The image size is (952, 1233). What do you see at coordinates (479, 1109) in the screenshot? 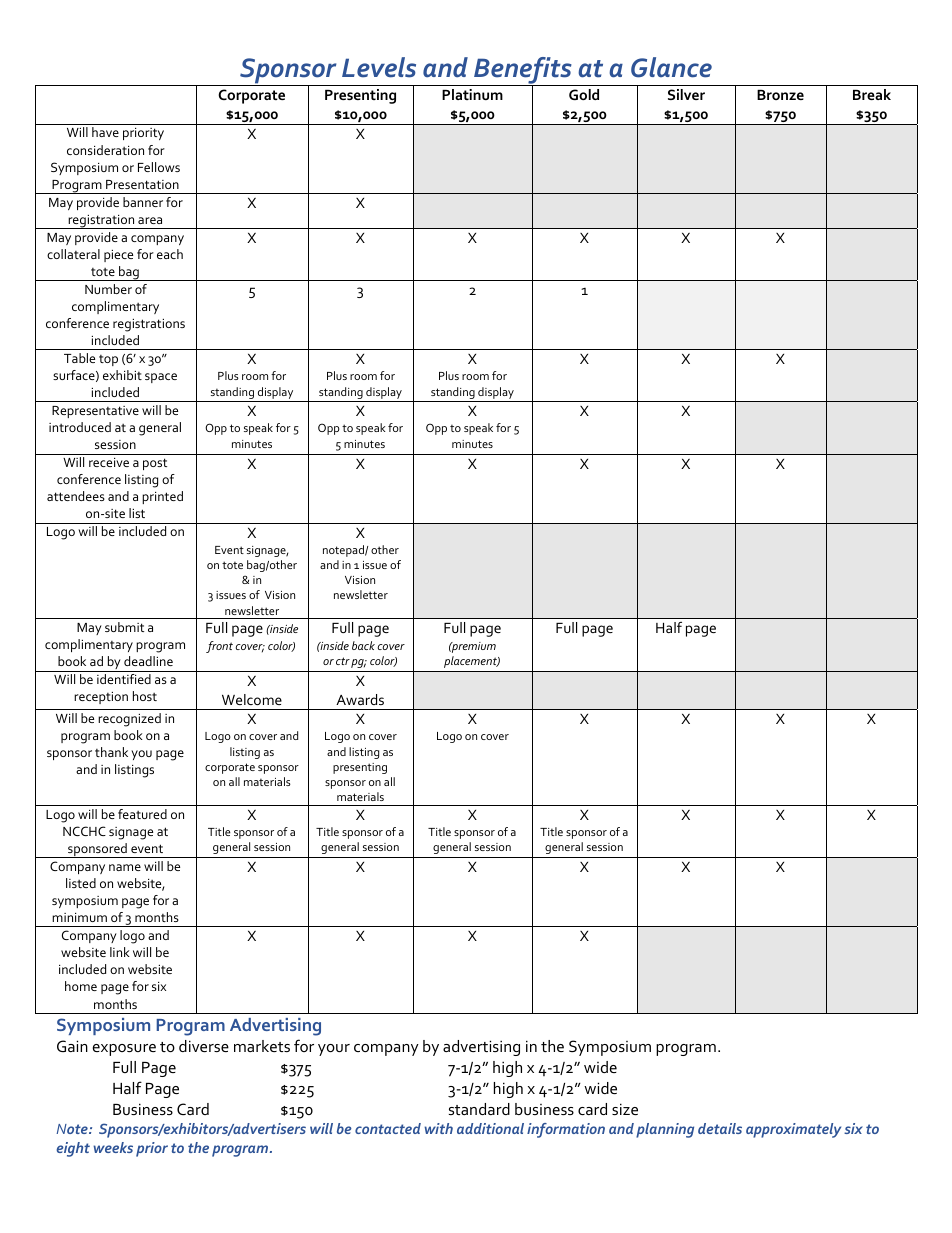
I see `standard` at bounding box center [479, 1109].
